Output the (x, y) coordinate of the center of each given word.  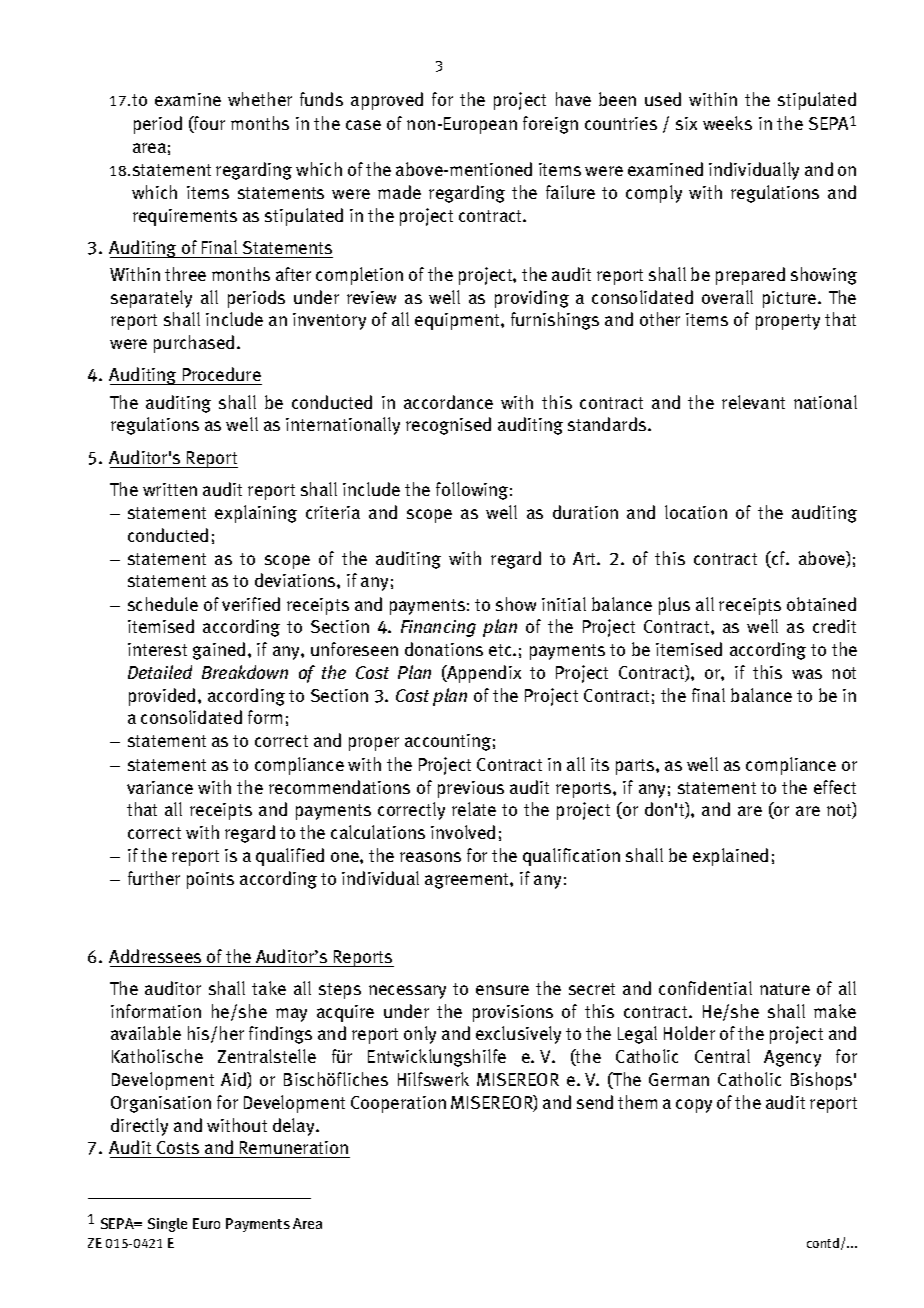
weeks (727, 123)
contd (824, 1244)
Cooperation (398, 1104)
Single (167, 1225)
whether (260, 99)
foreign (550, 125)
